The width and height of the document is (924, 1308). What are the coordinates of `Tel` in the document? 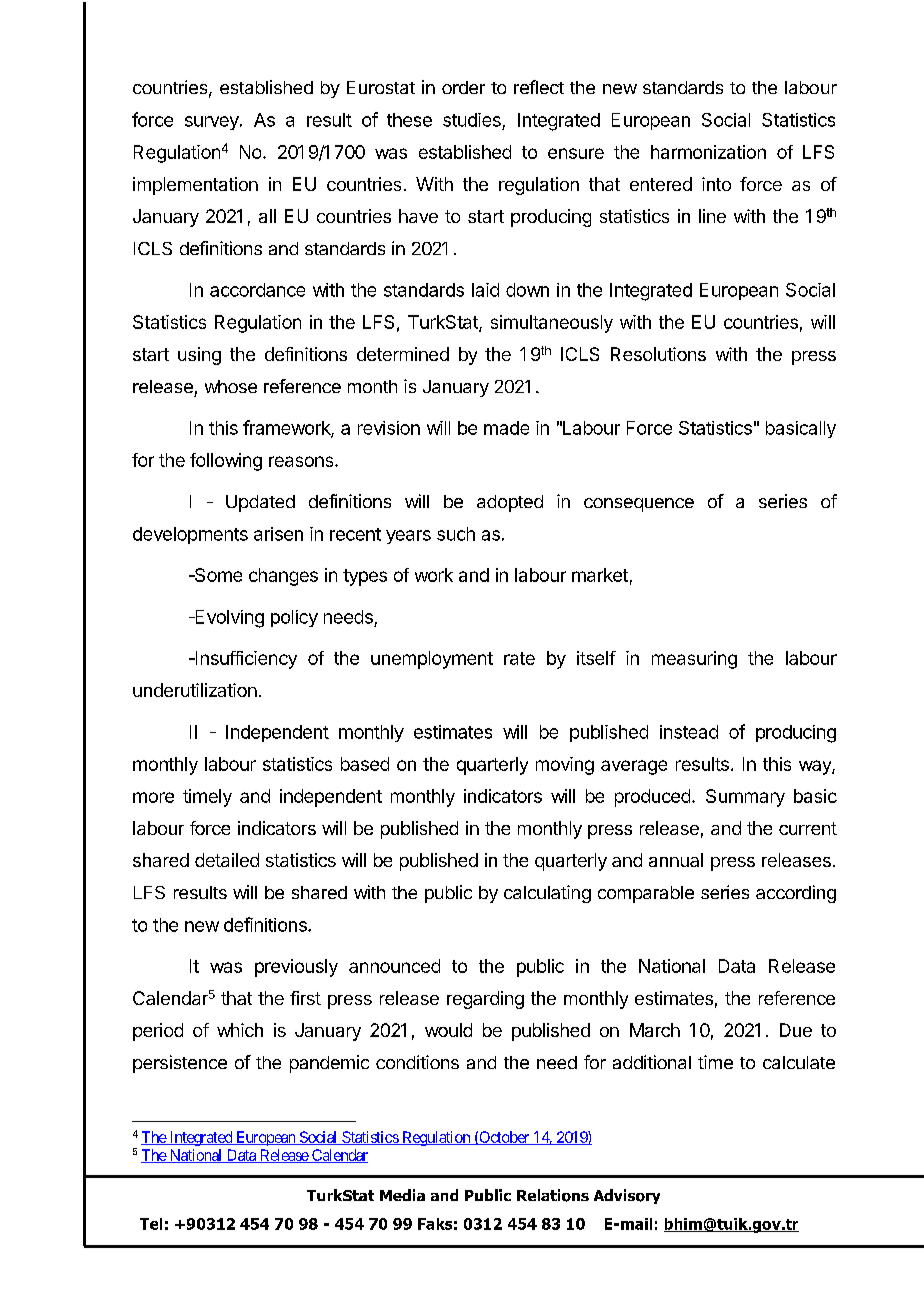 It's located at (151, 1224).
